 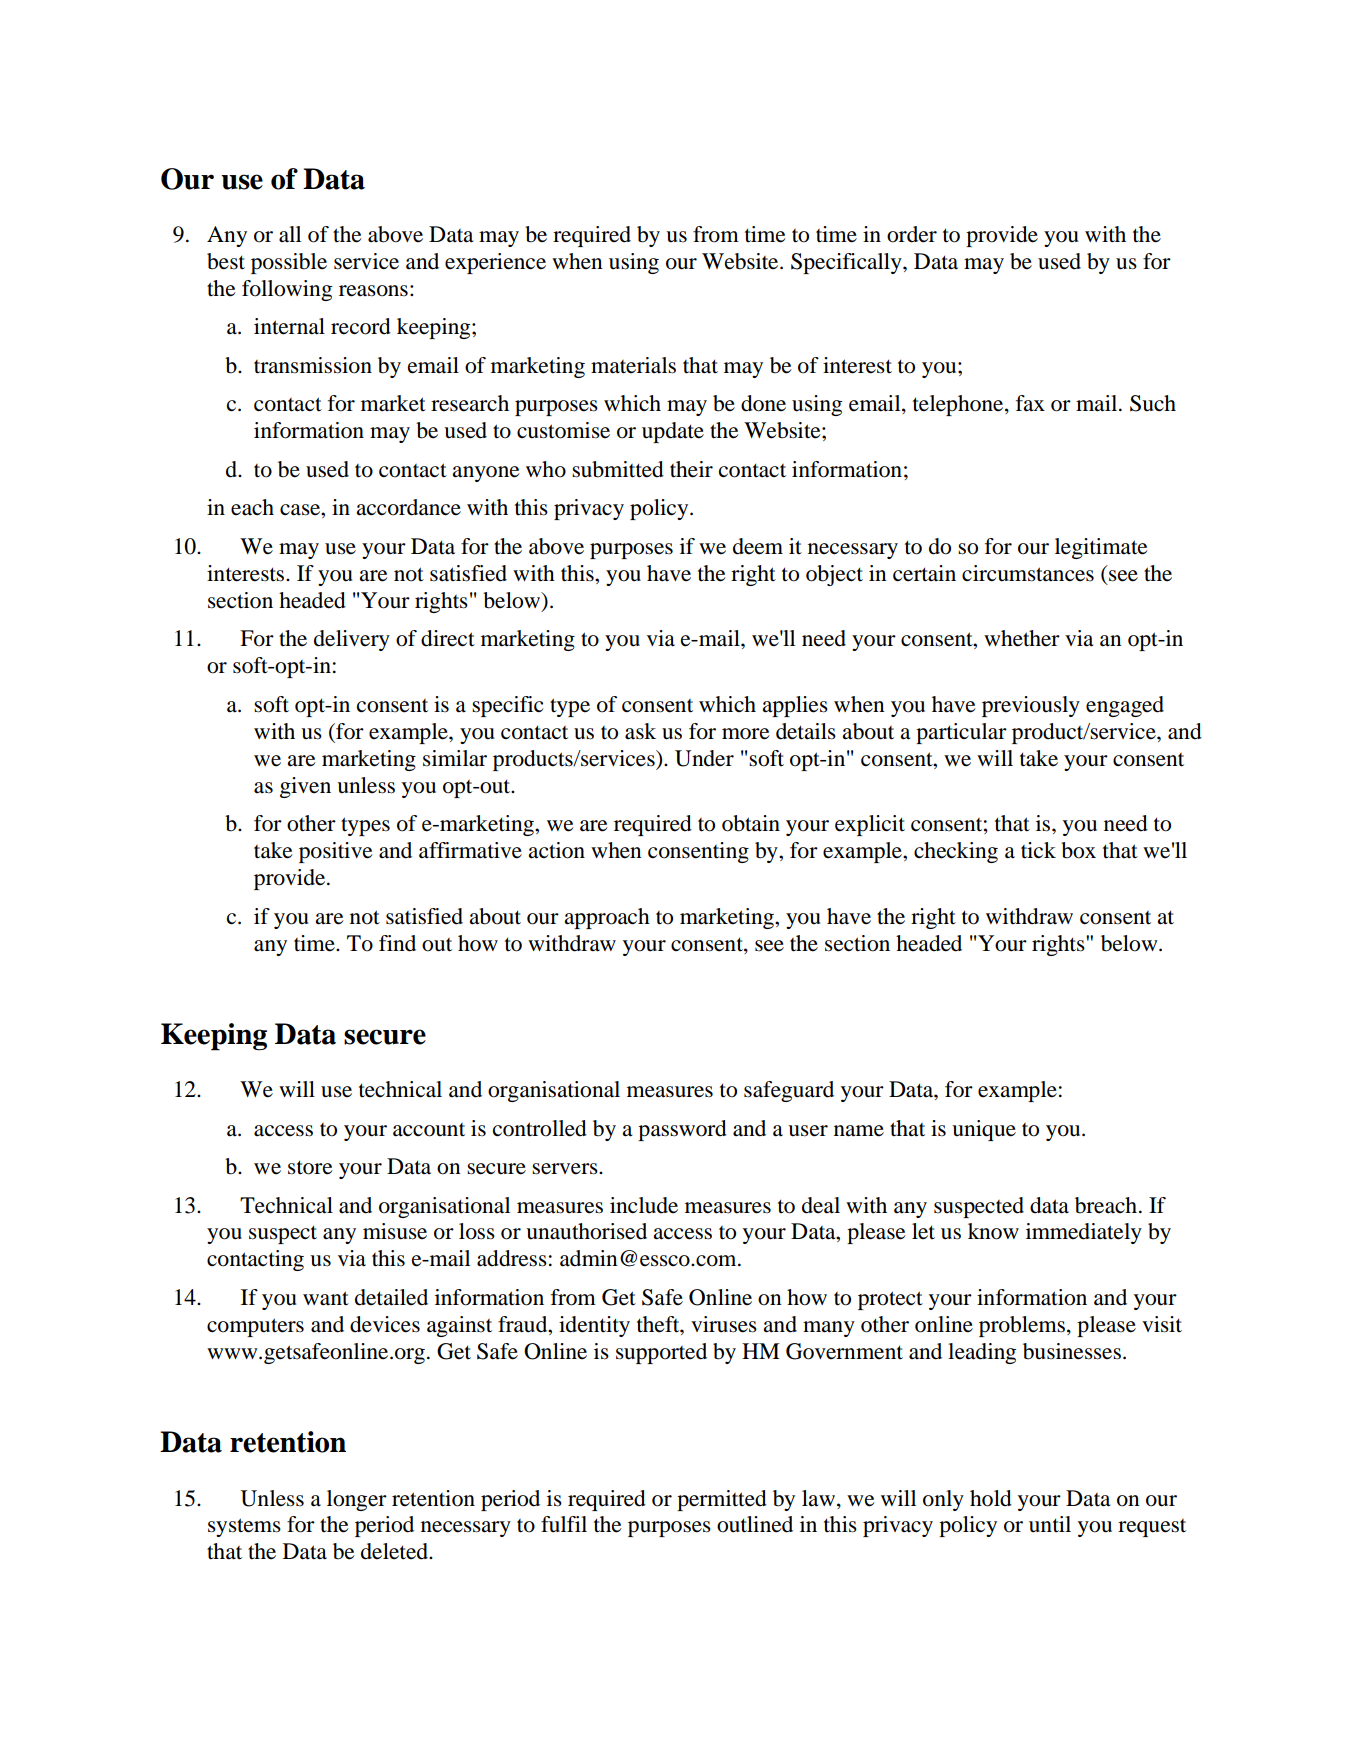 What do you see at coordinates (373, 291) in the document?
I see `reasons` at bounding box center [373, 291].
